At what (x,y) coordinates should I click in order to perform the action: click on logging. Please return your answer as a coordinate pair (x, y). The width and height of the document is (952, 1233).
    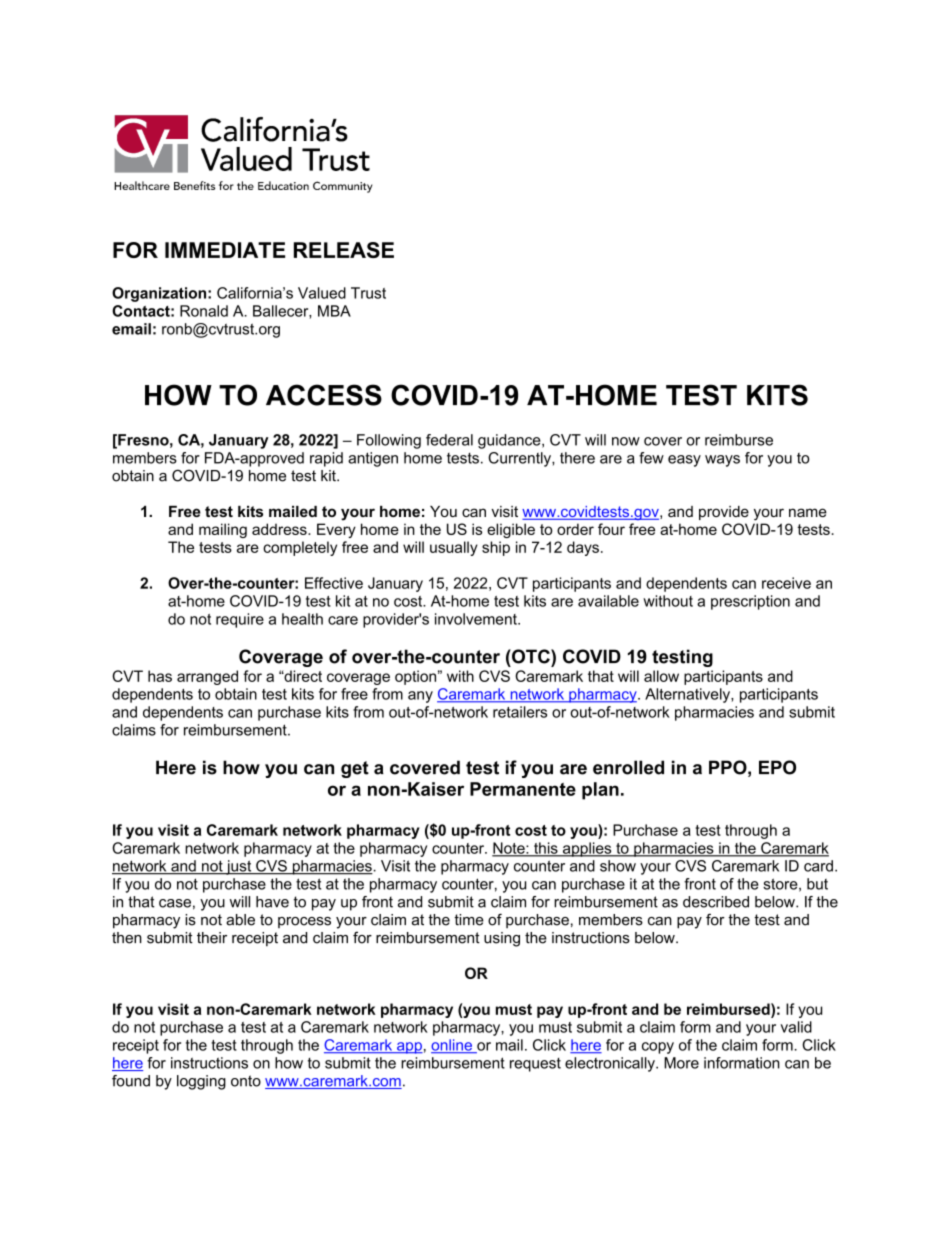
    Looking at the image, I should click on (201, 1082).
